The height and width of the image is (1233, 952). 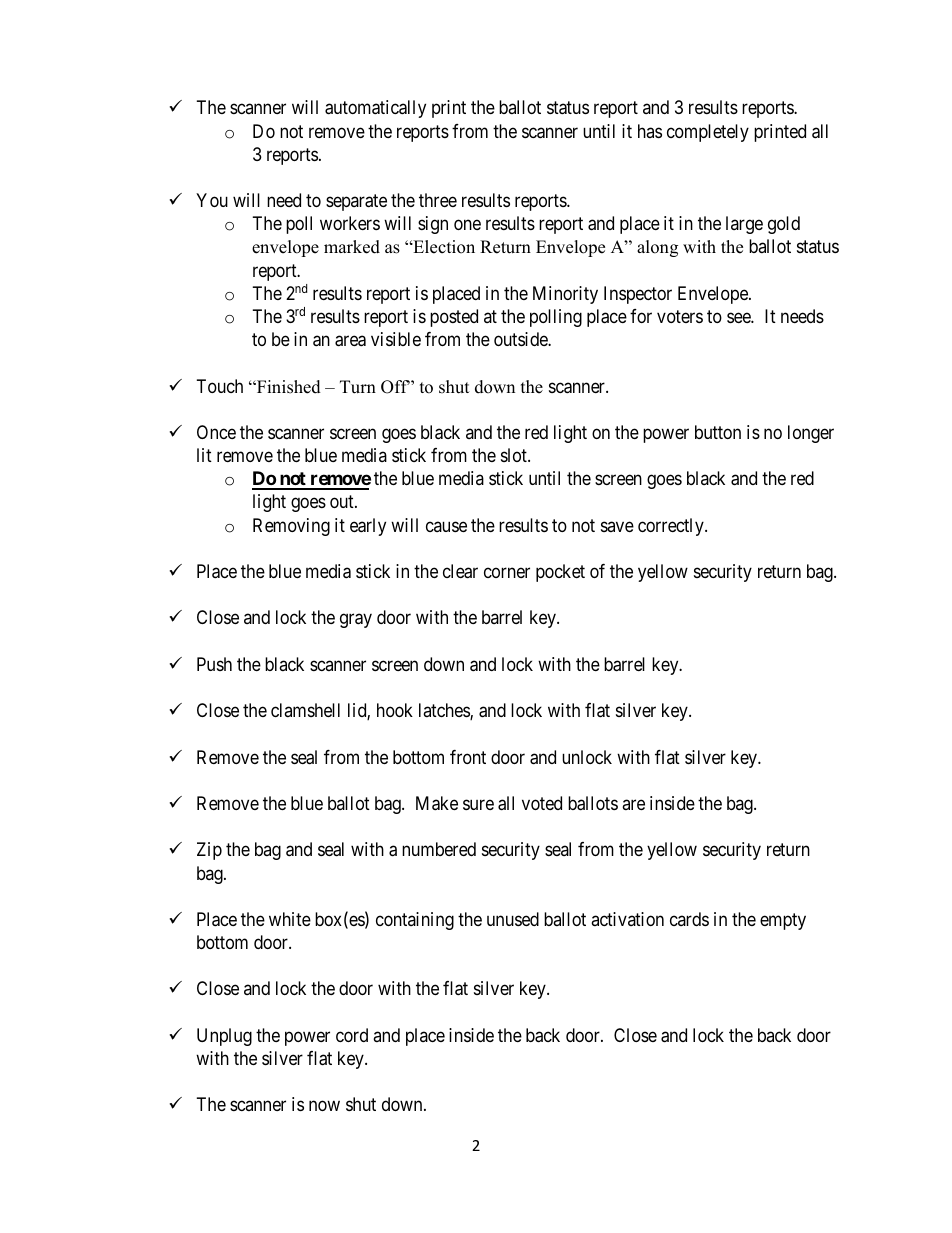 I want to click on voters, so click(x=680, y=316).
